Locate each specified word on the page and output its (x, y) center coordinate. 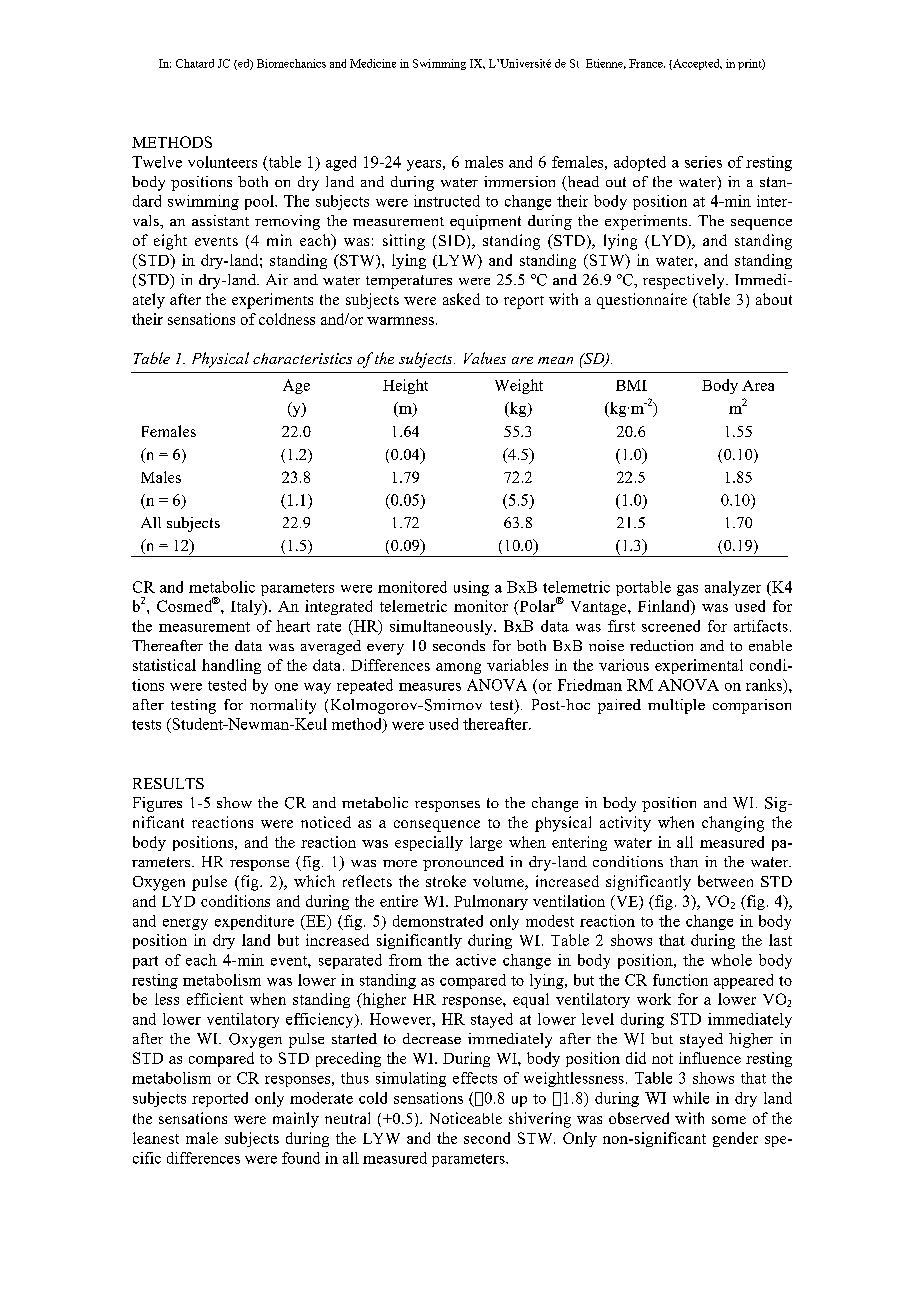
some (729, 1120)
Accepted (696, 64)
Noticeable (466, 1118)
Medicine (373, 63)
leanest (156, 1138)
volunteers (222, 162)
